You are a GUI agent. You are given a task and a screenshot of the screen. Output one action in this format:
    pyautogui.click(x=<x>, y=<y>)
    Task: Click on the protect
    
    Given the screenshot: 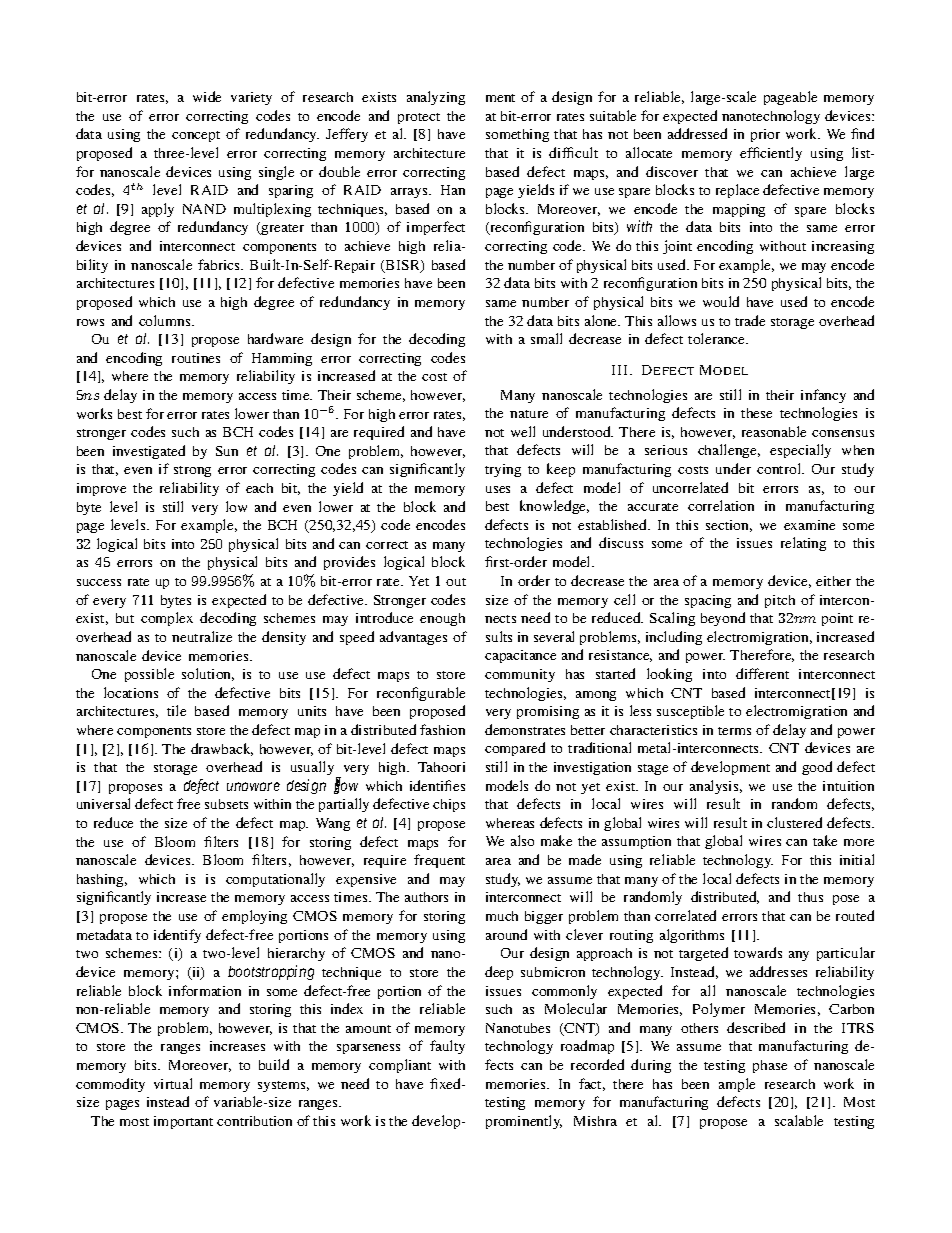 What is the action you would take?
    pyautogui.click(x=419, y=118)
